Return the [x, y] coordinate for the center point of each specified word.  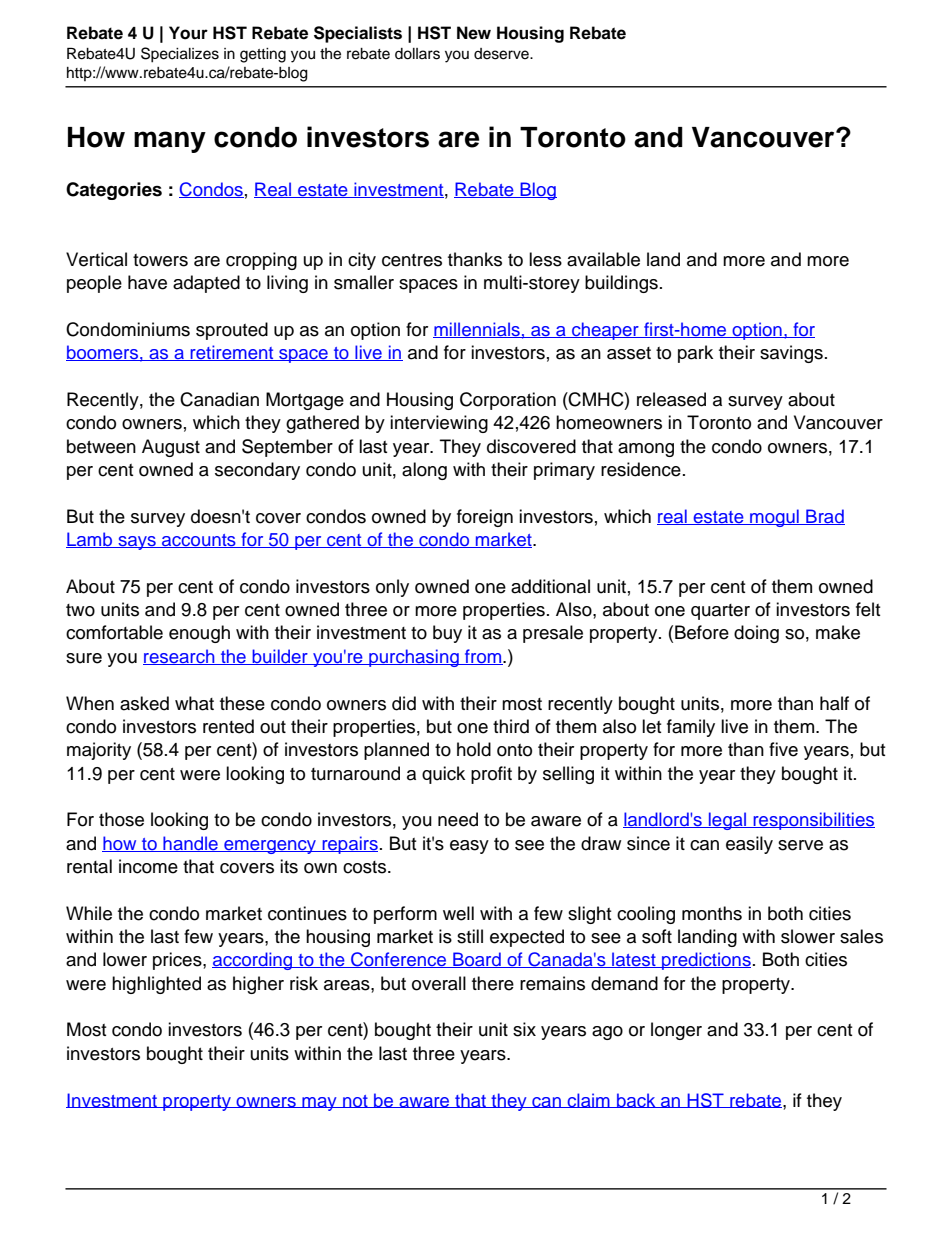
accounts [199, 541]
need [458, 819]
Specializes [180, 55]
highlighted [156, 985]
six [524, 1029]
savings [791, 354]
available [603, 259]
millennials [477, 330]
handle [190, 844]
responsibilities [813, 821]
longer [676, 1031]
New [474, 33]
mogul [774, 518]
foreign [485, 518]
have [147, 282]
